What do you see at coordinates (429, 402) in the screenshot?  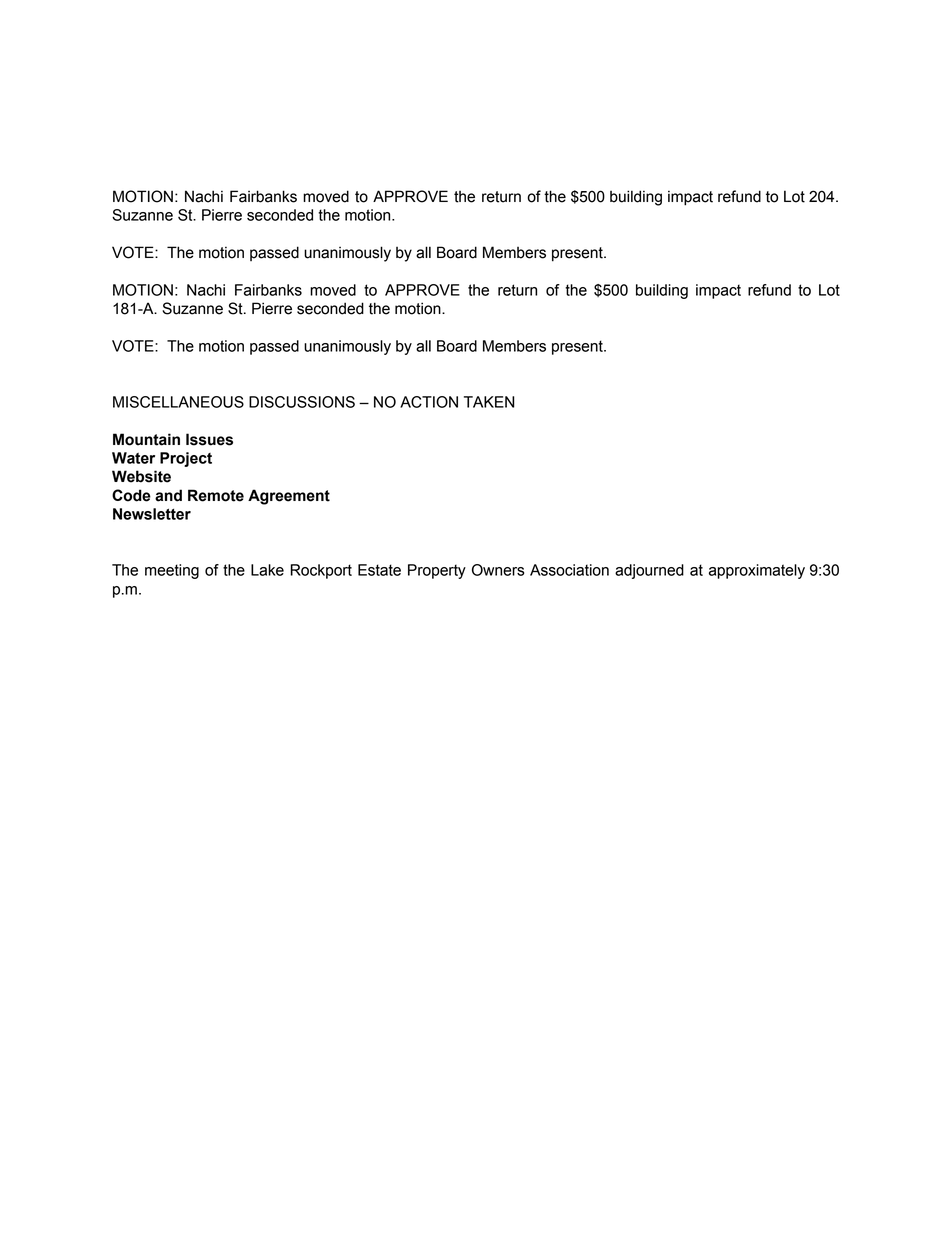 I see `ACTION` at bounding box center [429, 402].
